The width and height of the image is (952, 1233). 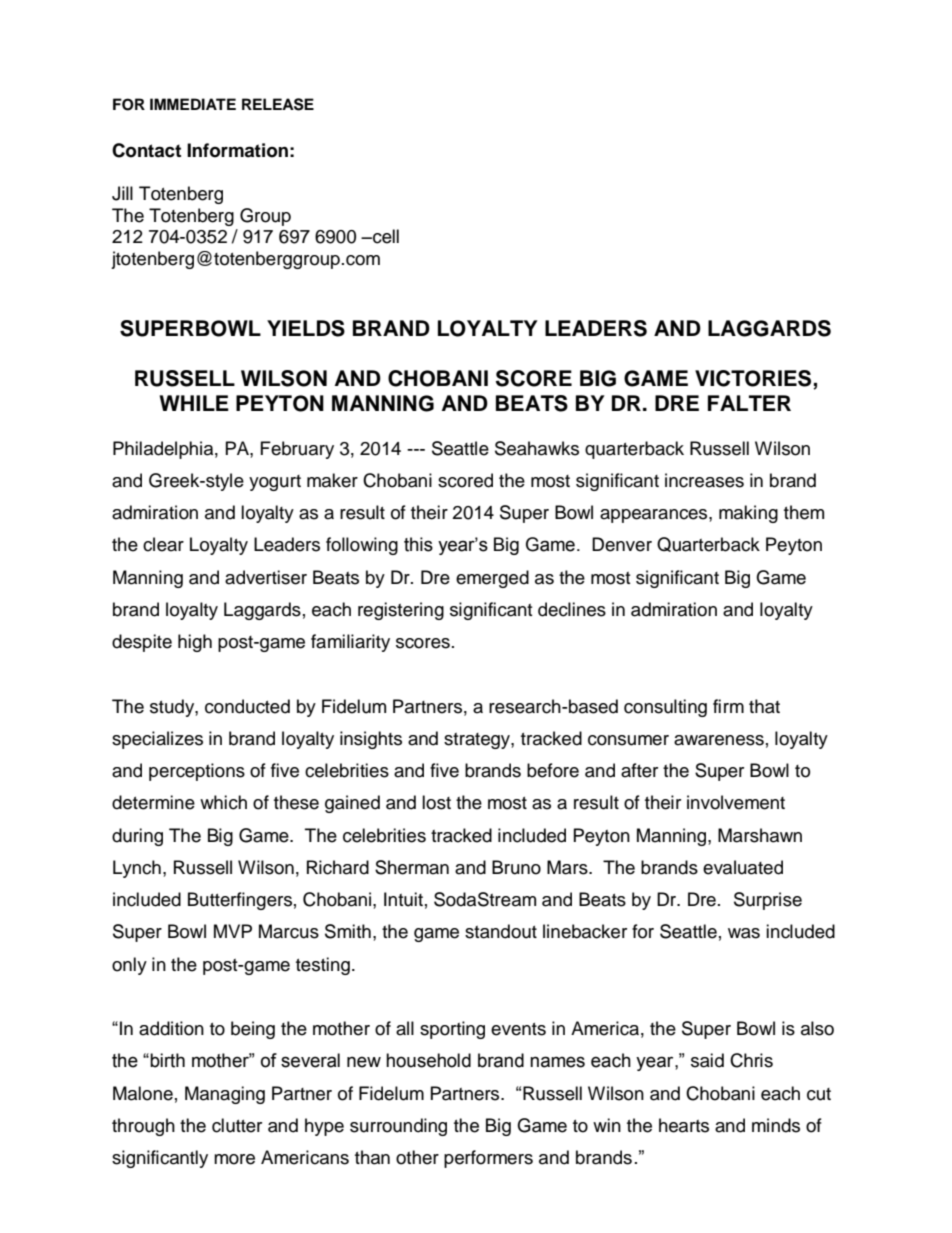 I want to click on firm, so click(x=728, y=706).
